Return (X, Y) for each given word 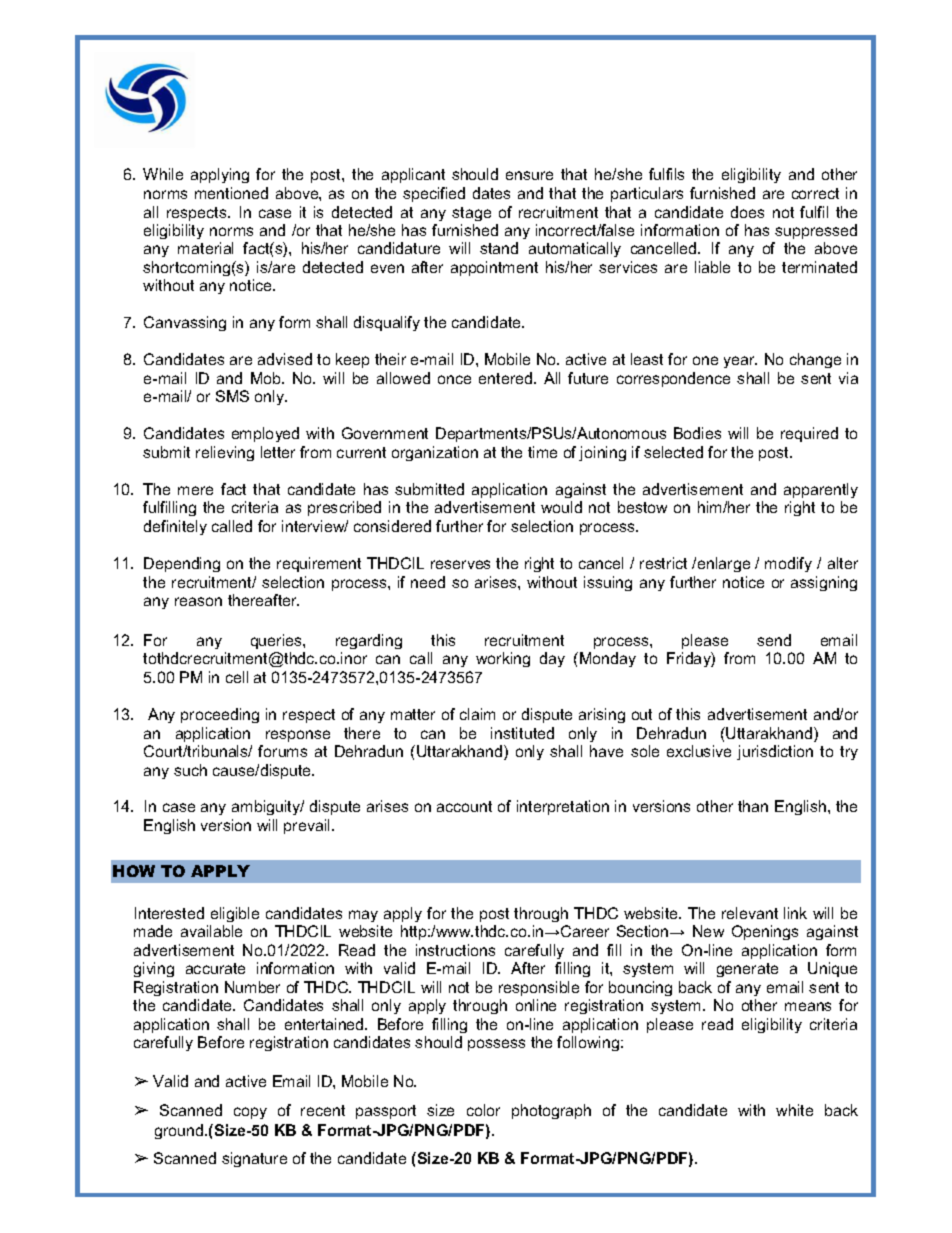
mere (195, 490)
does (747, 212)
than (753, 806)
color (483, 1110)
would (561, 507)
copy (250, 1113)
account (464, 806)
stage (471, 214)
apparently (821, 490)
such (190, 770)
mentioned (231, 193)
